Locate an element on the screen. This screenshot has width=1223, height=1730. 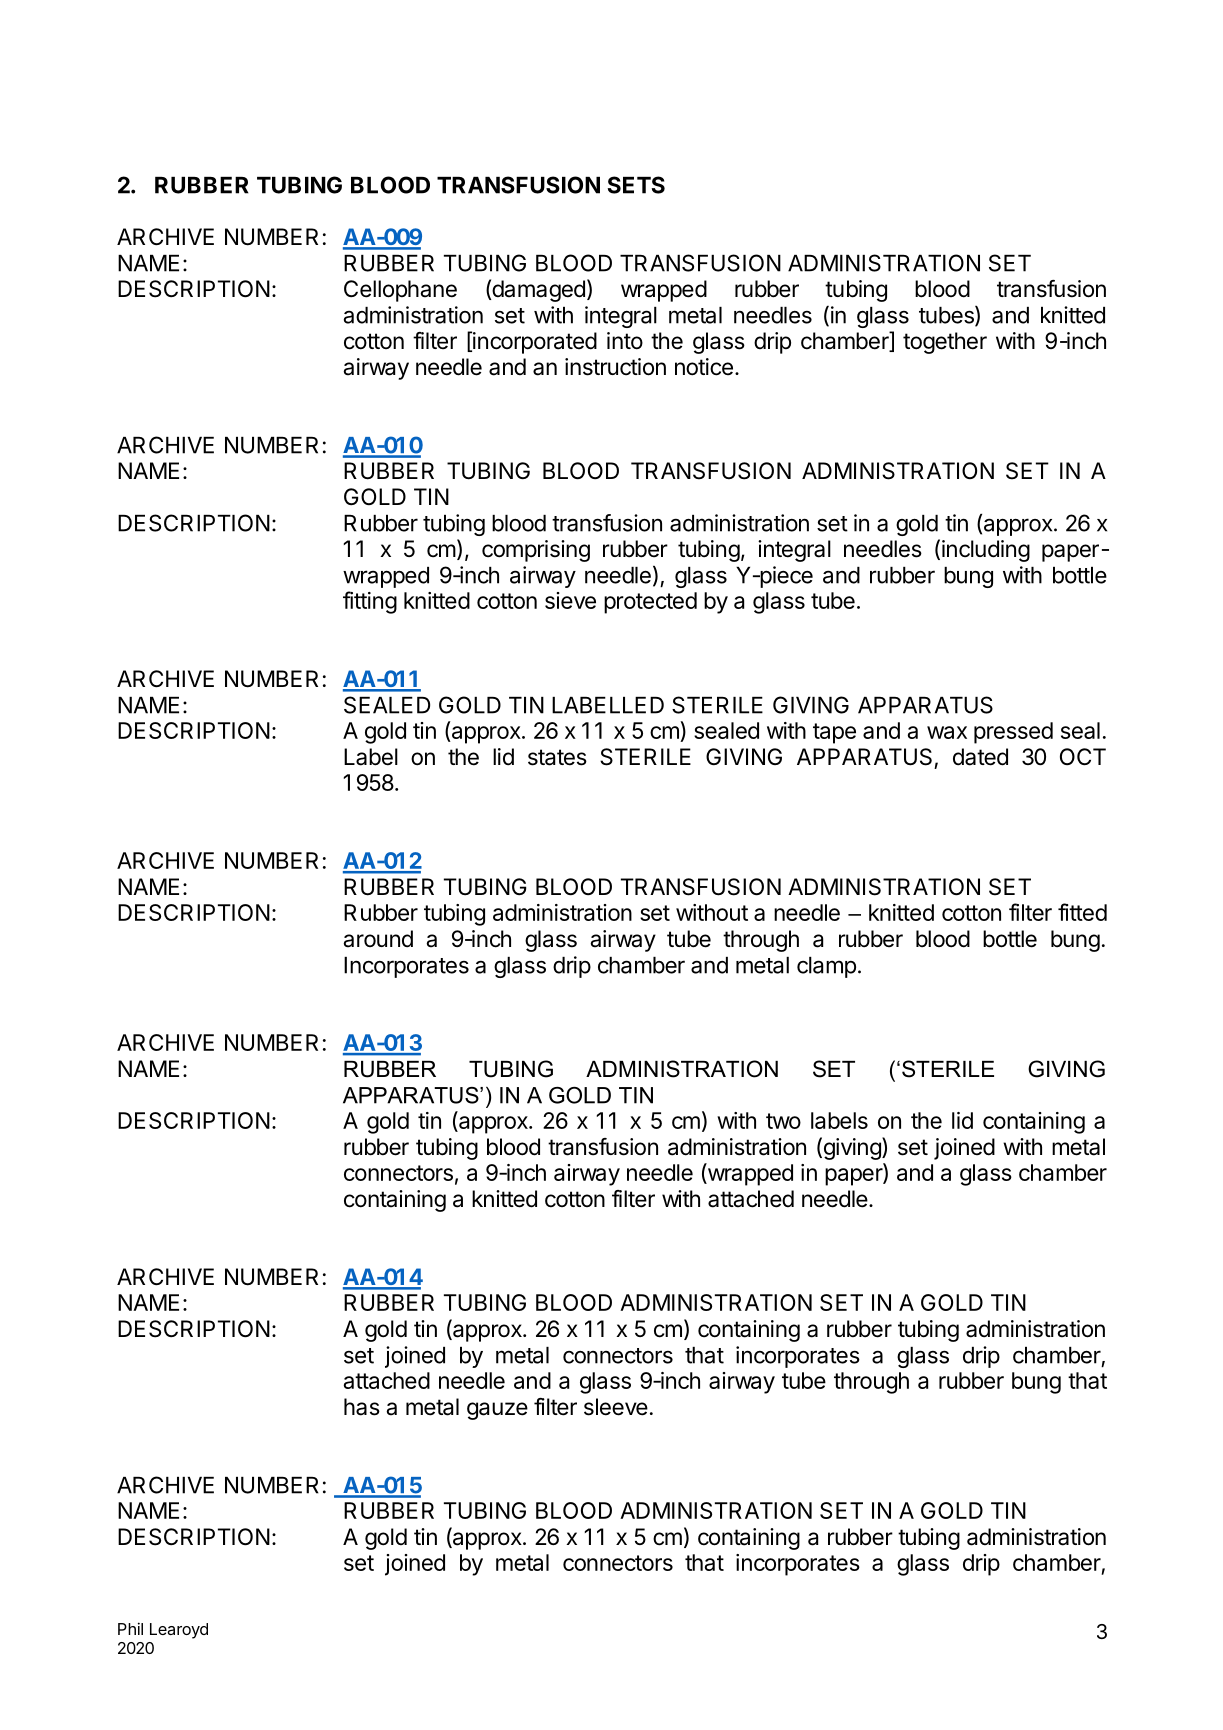
sleeve is located at coordinates (616, 1407).
